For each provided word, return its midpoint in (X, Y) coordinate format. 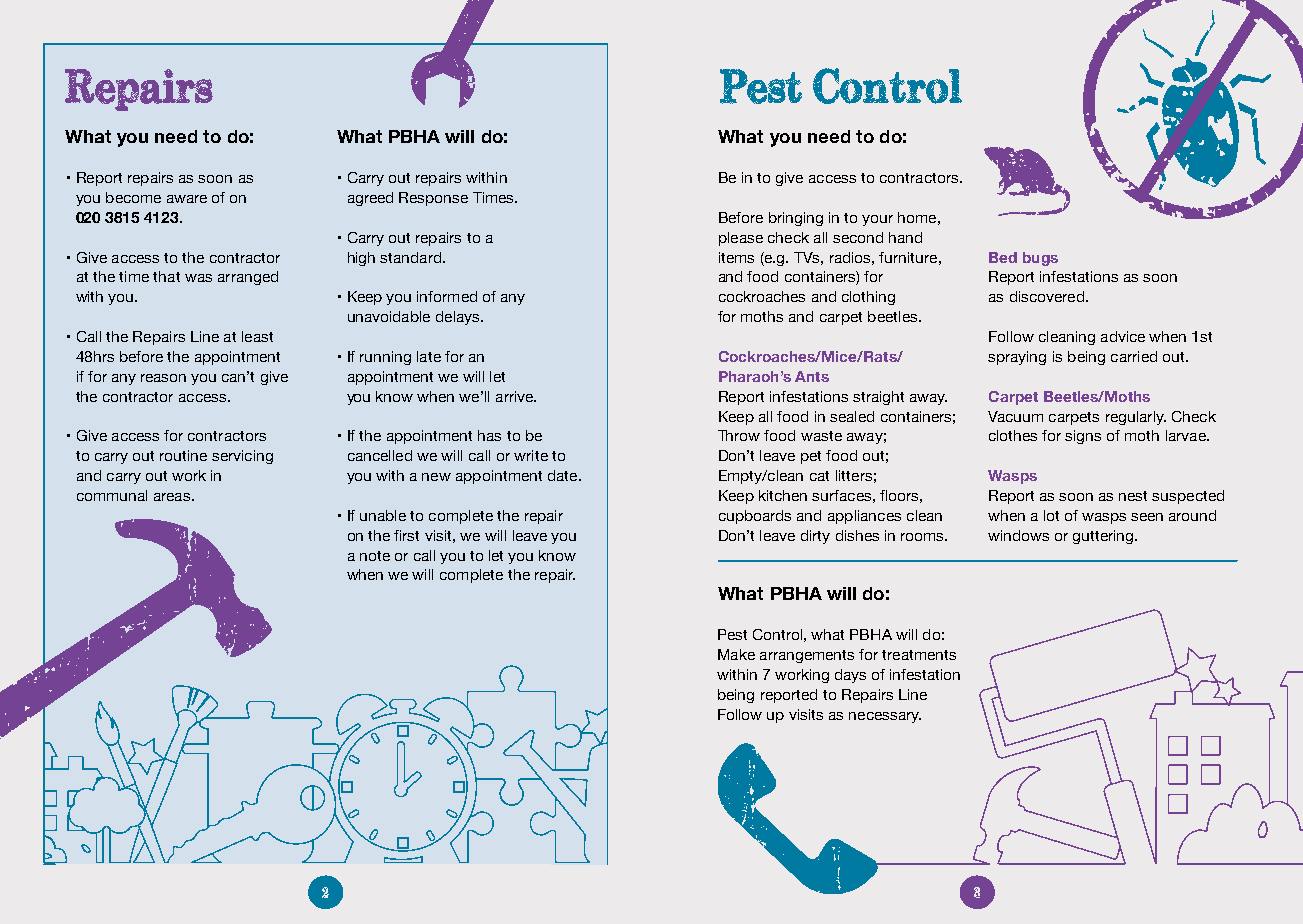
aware (187, 199)
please (741, 239)
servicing (242, 457)
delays (459, 318)
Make (736, 654)
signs (1083, 437)
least (257, 336)
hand (905, 237)
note (375, 556)
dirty (815, 537)
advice (1123, 336)
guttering (1104, 537)
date (564, 475)
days (850, 676)
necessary (885, 717)
